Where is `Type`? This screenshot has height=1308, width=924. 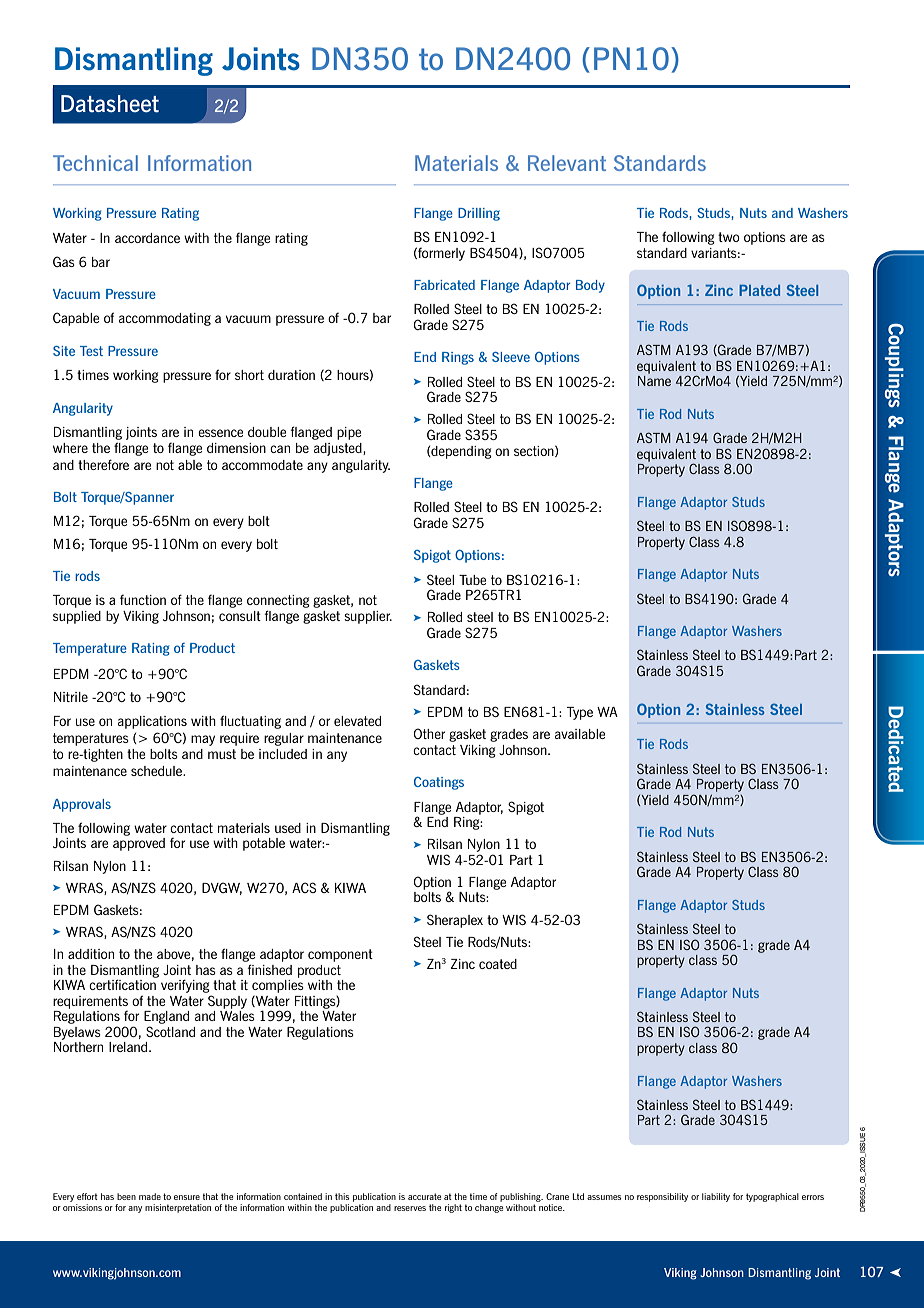 Type is located at coordinates (580, 713).
